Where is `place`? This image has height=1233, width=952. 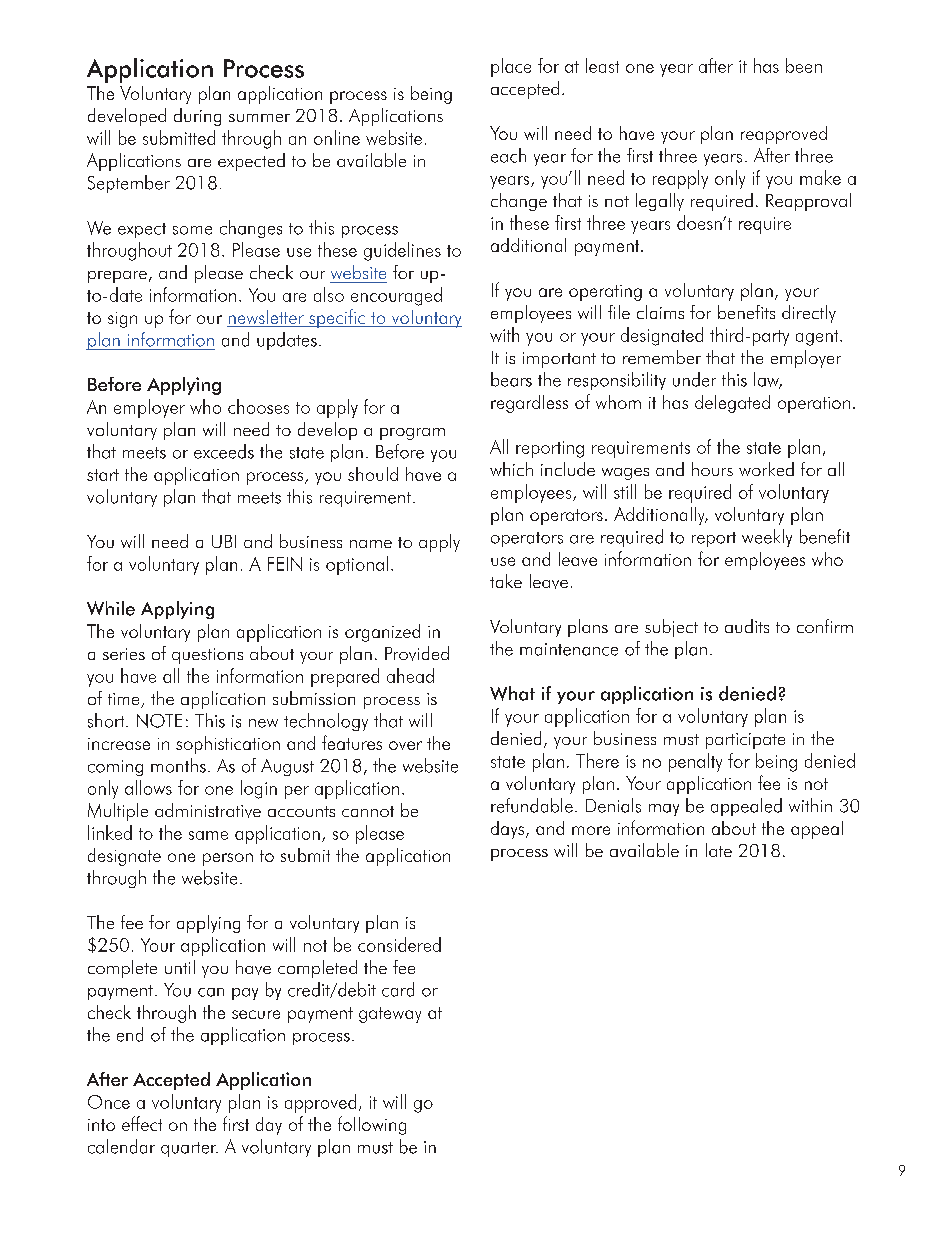
place is located at coordinates (511, 67).
